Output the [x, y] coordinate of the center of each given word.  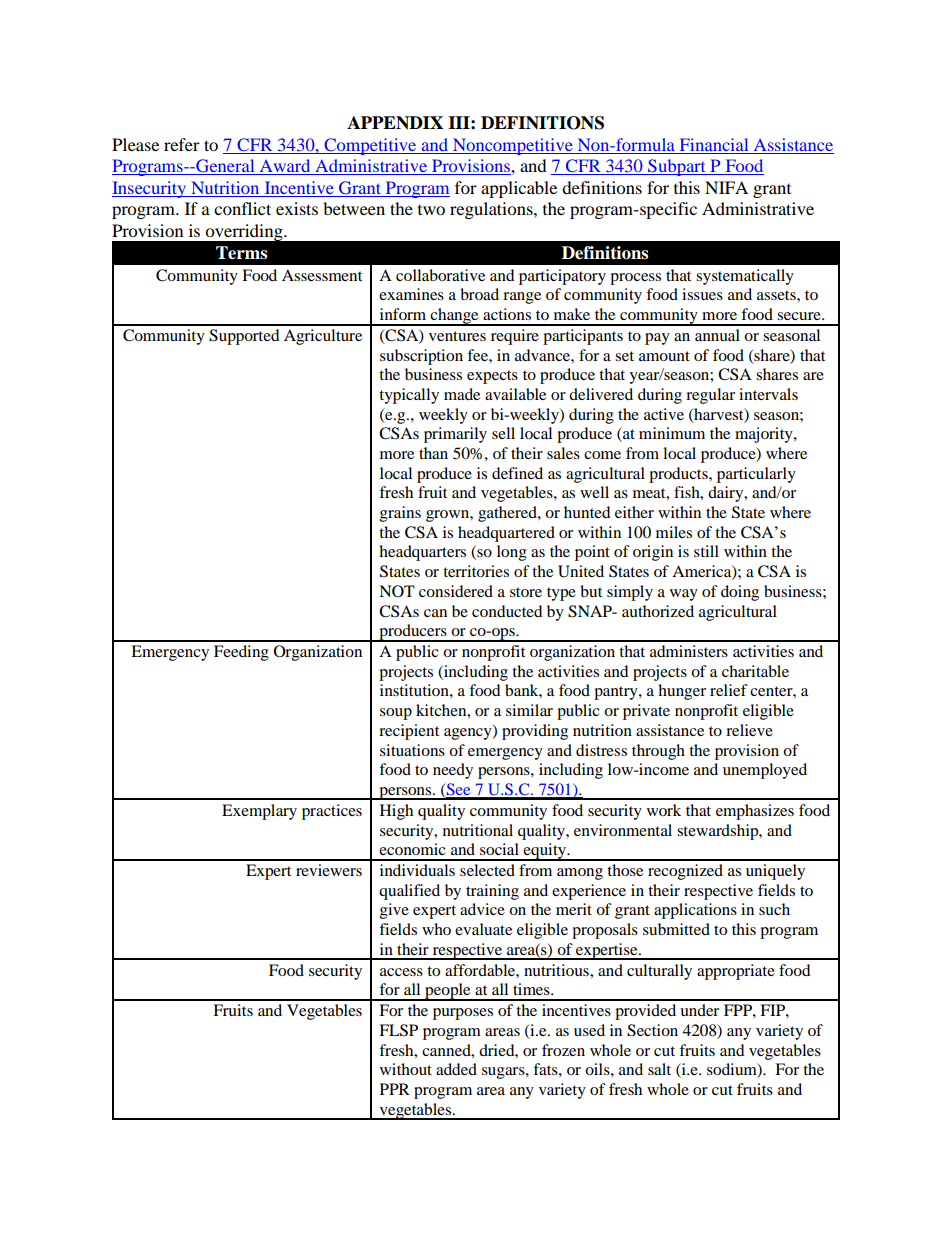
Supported [244, 337]
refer [182, 144]
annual [717, 335]
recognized [685, 872]
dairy [727, 494]
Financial [714, 146]
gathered [508, 514]
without [406, 1069]
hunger [682, 692]
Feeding [241, 653]
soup [396, 714]
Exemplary [259, 812]
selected [487, 870]
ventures [457, 336]
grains [400, 514]
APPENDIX [395, 123]
